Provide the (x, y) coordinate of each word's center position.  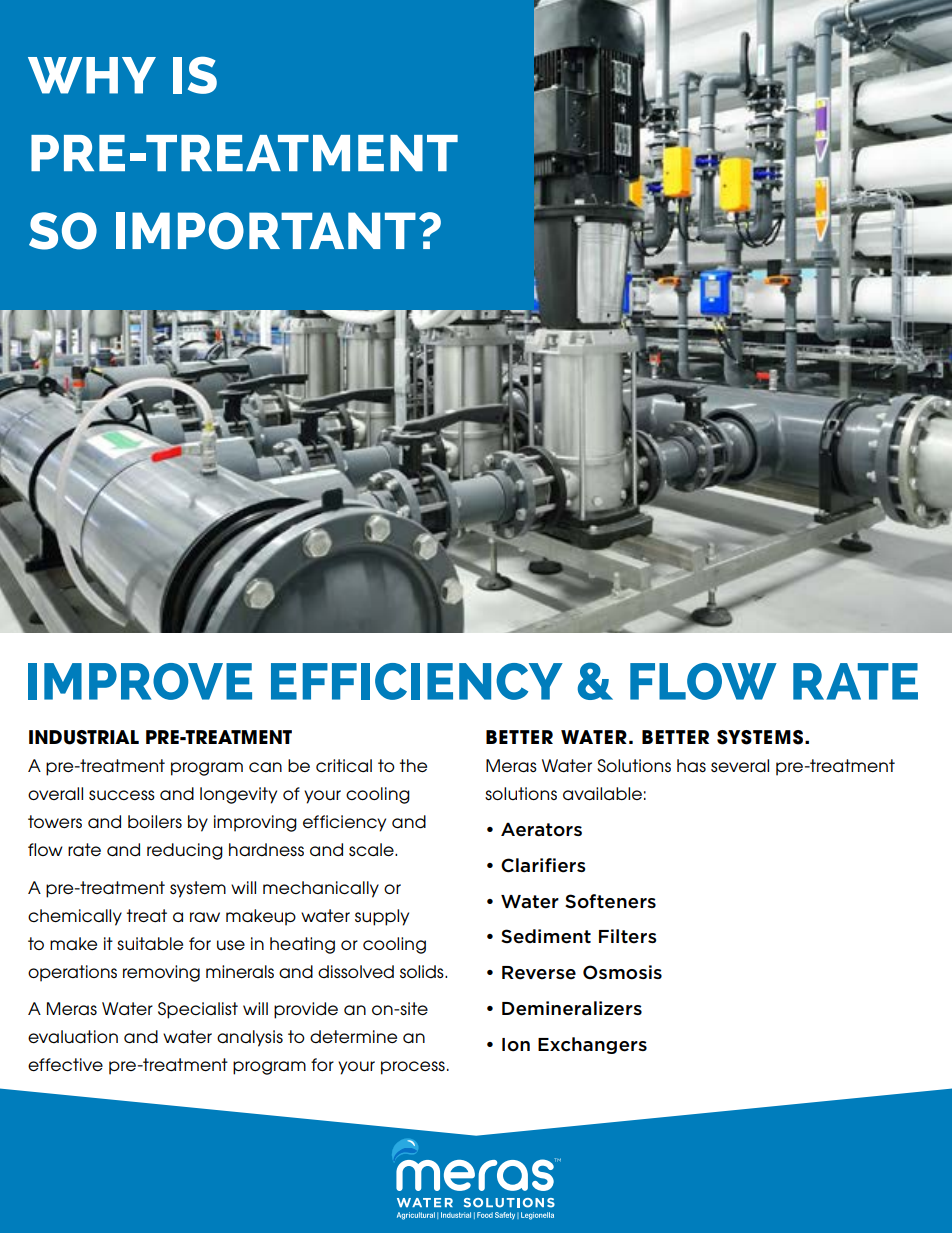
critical (344, 765)
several (740, 766)
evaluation (73, 1037)
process (413, 1068)
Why (92, 75)
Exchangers (592, 1045)
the (413, 765)
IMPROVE (140, 681)
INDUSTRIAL (84, 737)
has (691, 765)
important (266, 231)
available (602, 794)
